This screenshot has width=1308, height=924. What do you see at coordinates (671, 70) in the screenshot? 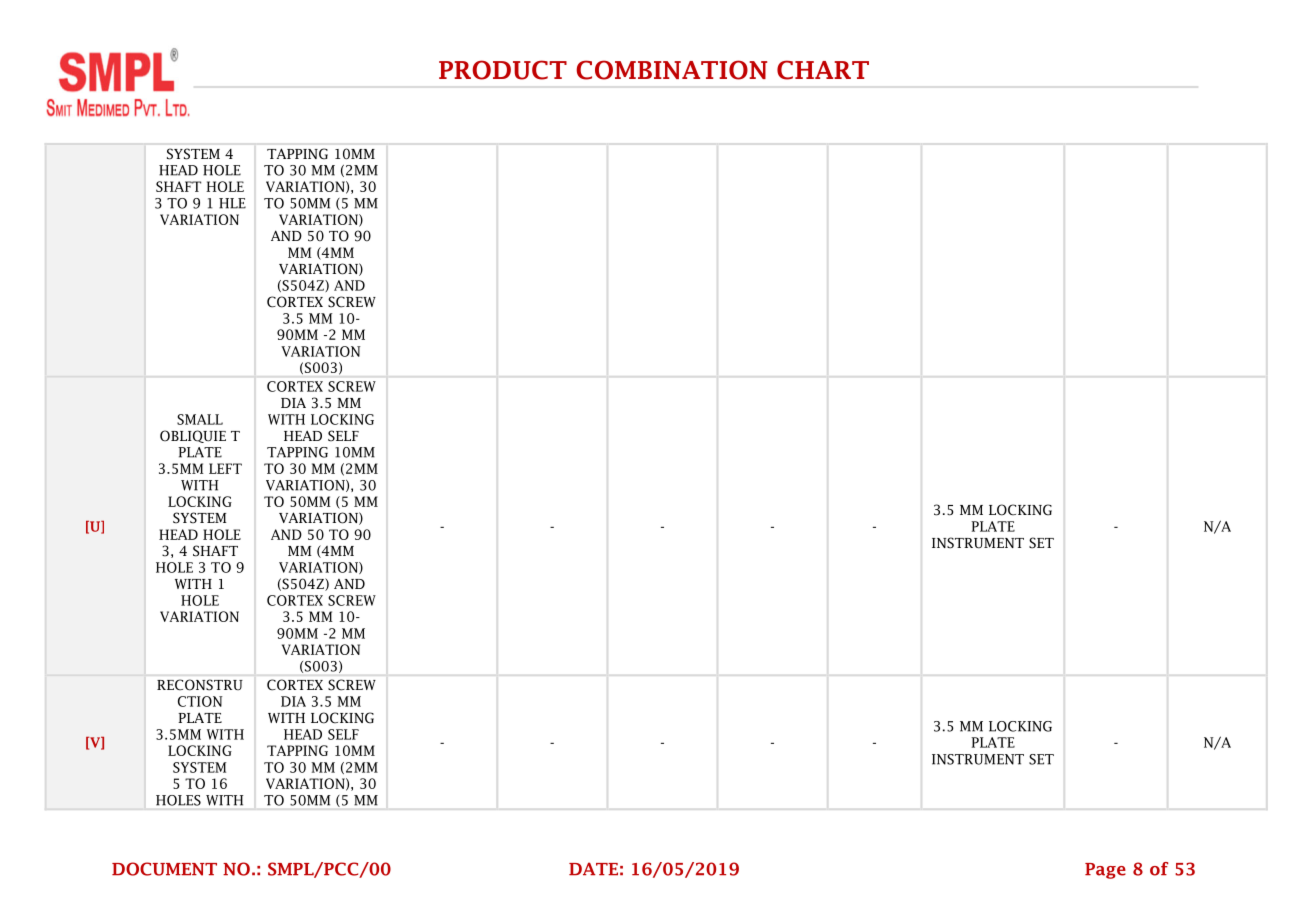
I see `COMBINATION` at bounding box center [671, 70].
